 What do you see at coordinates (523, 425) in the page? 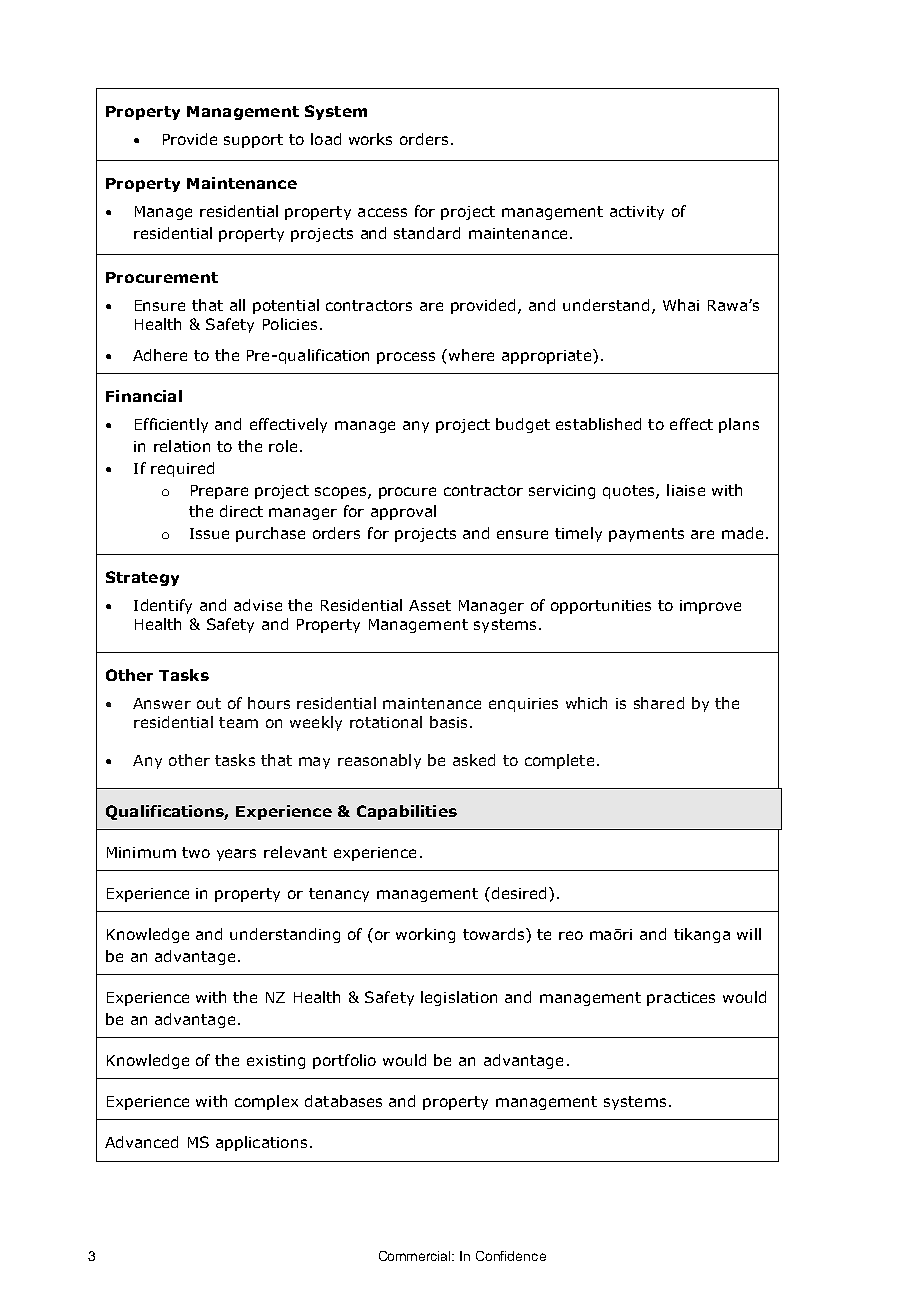
I see `budget` at bounding box center [523, 425].
